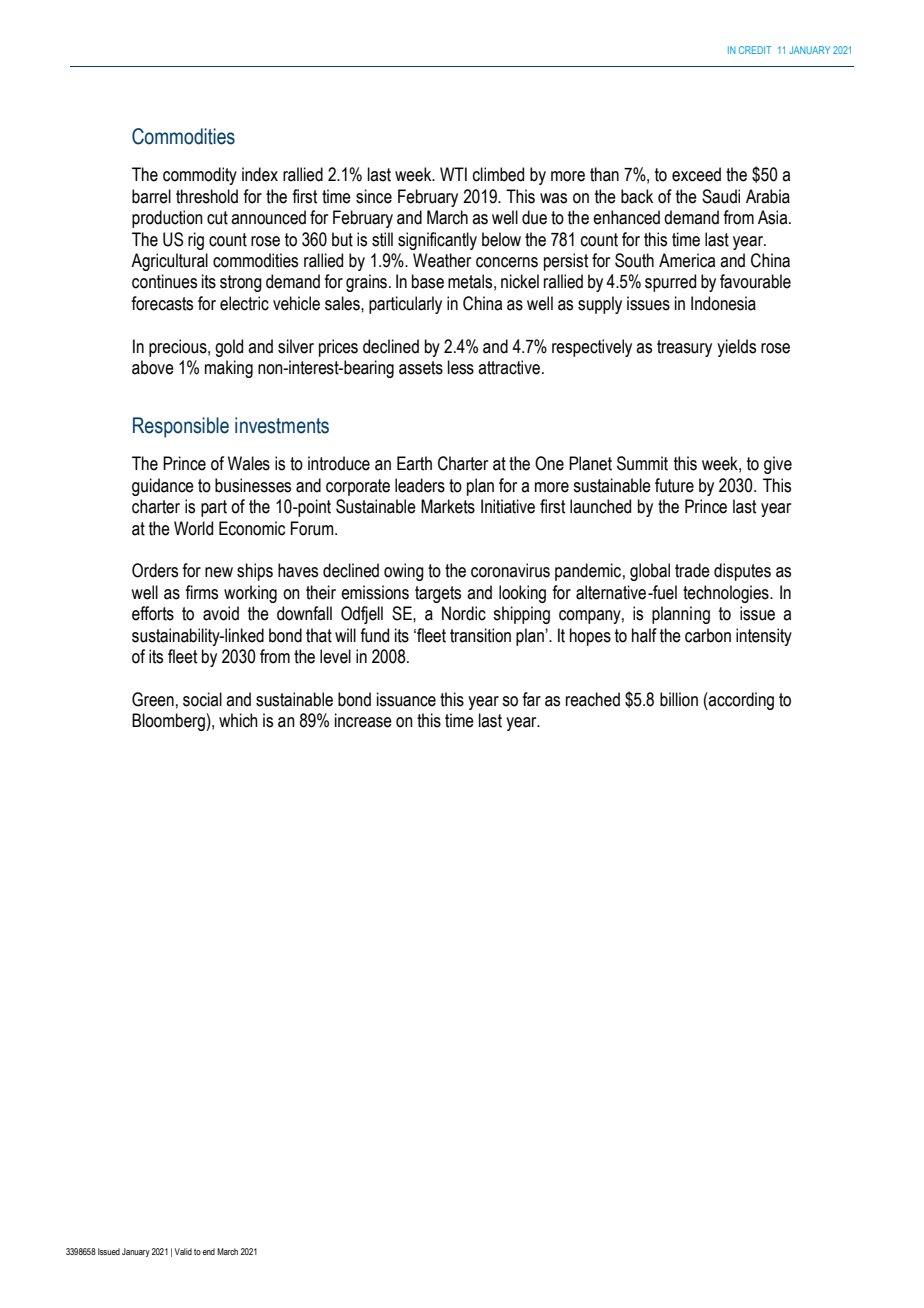  What do you see at coordinates (238, 720) in the screenshot?
I see `which` at bounding box center [238, 720].
